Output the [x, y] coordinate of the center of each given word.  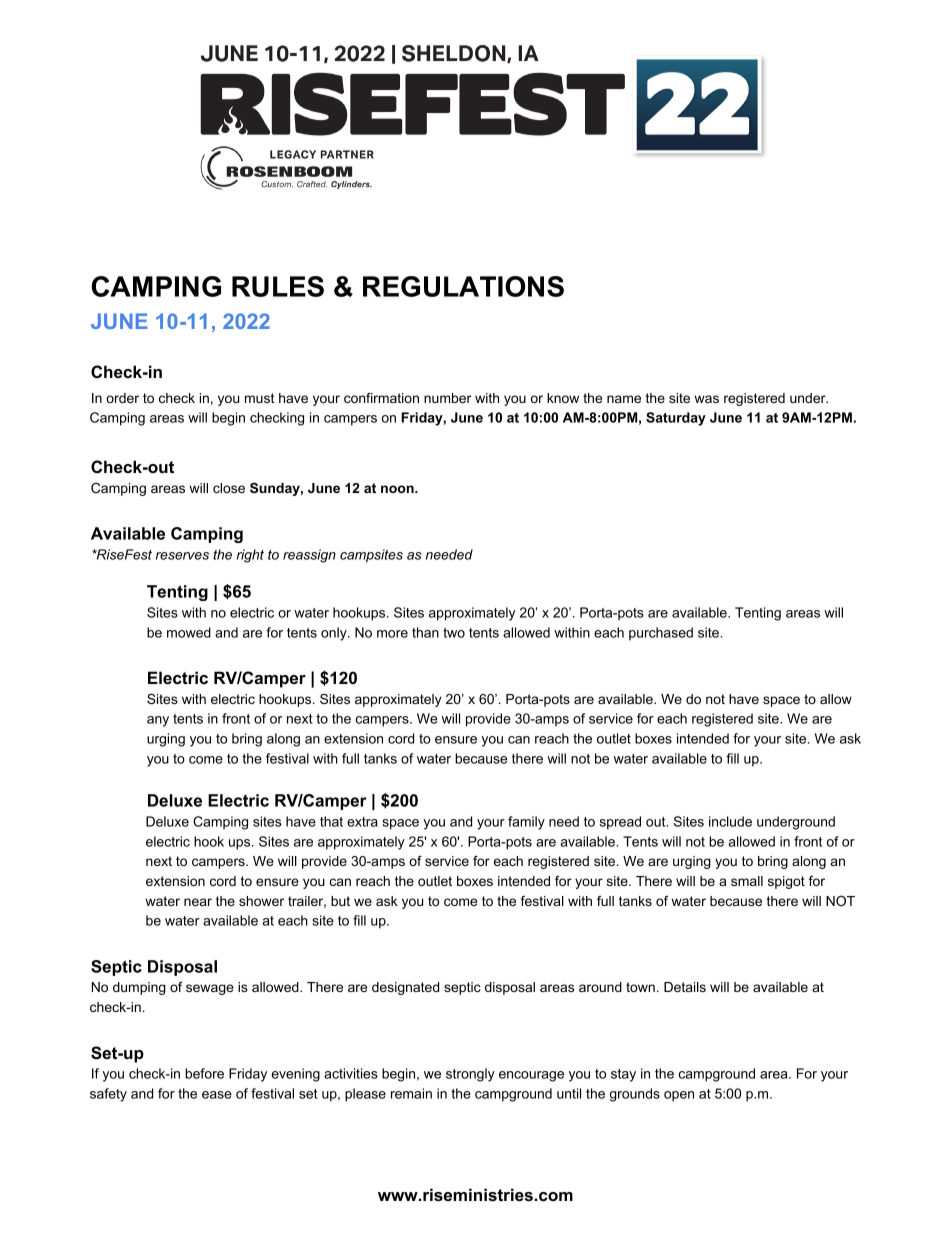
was [706, 399]
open [679, 1096]
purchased [661, 634]
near [198, 902]
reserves [182, 556]
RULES [278, 286]
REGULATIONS [463, 286]
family [526, 823]
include [730, 821]
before [204, 1073]
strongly [470, 1075]
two [454, 633]
